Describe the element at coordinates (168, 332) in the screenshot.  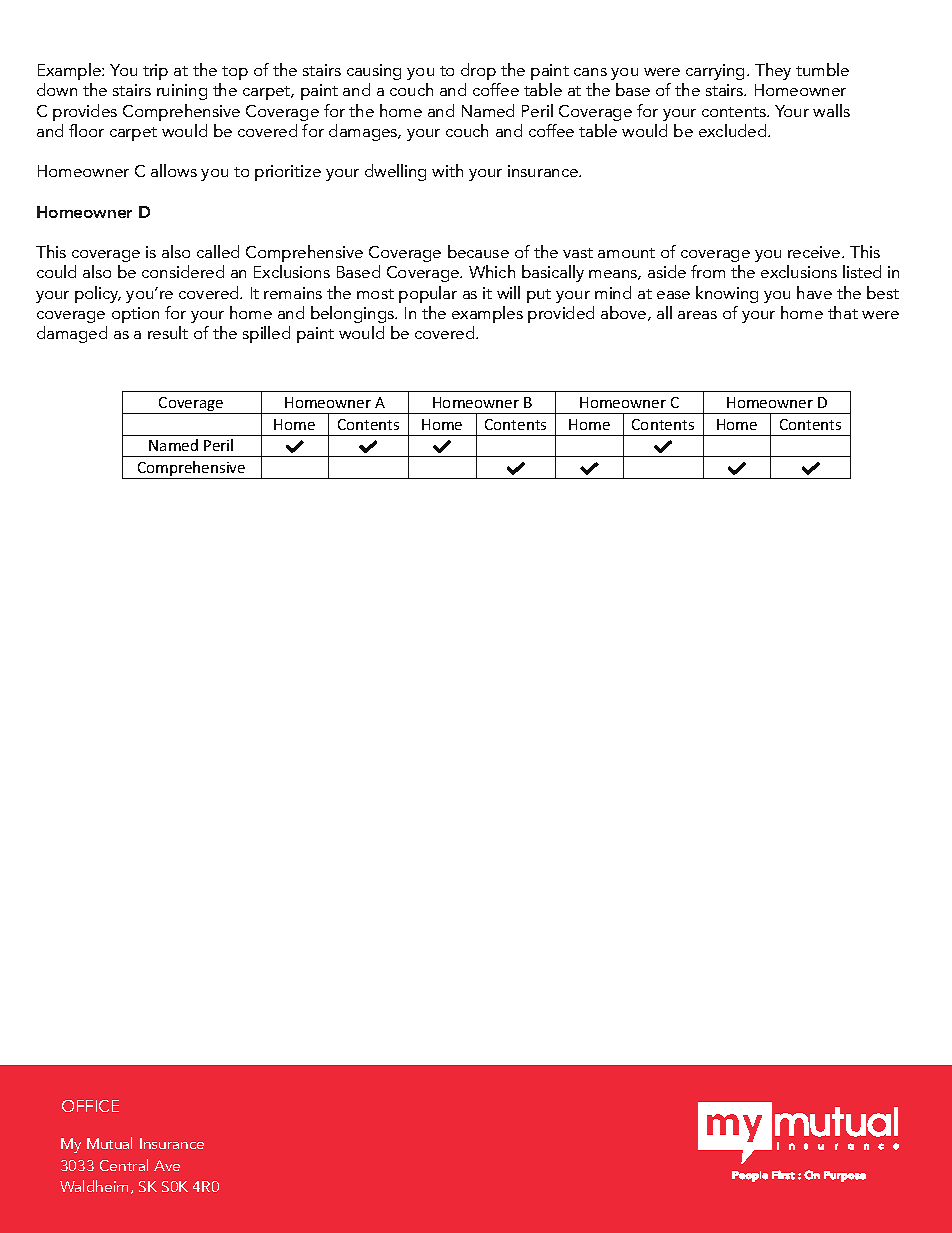
I see `result` at that location.
